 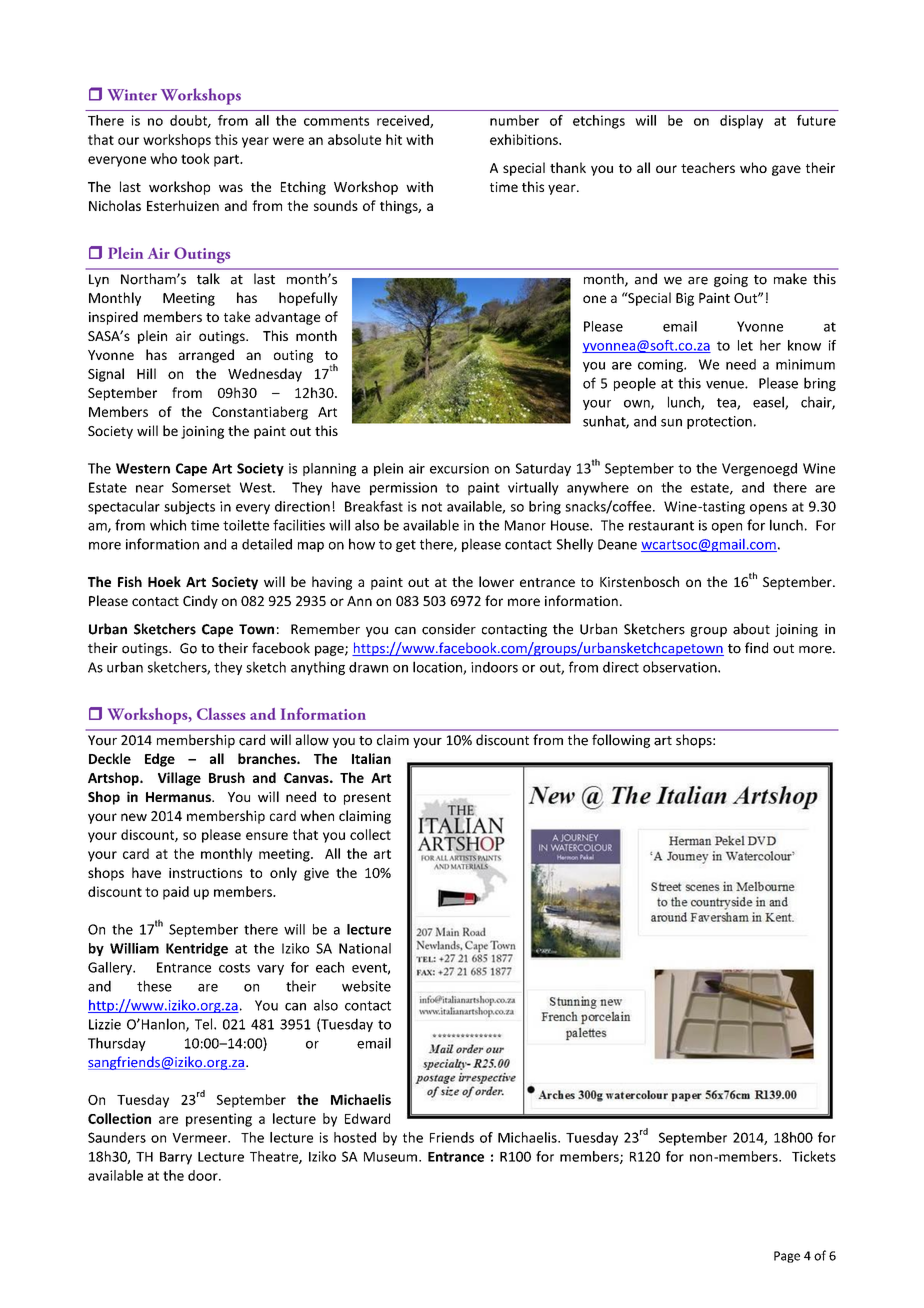 I want to click on Museum, so click(x=390, y=1157).
